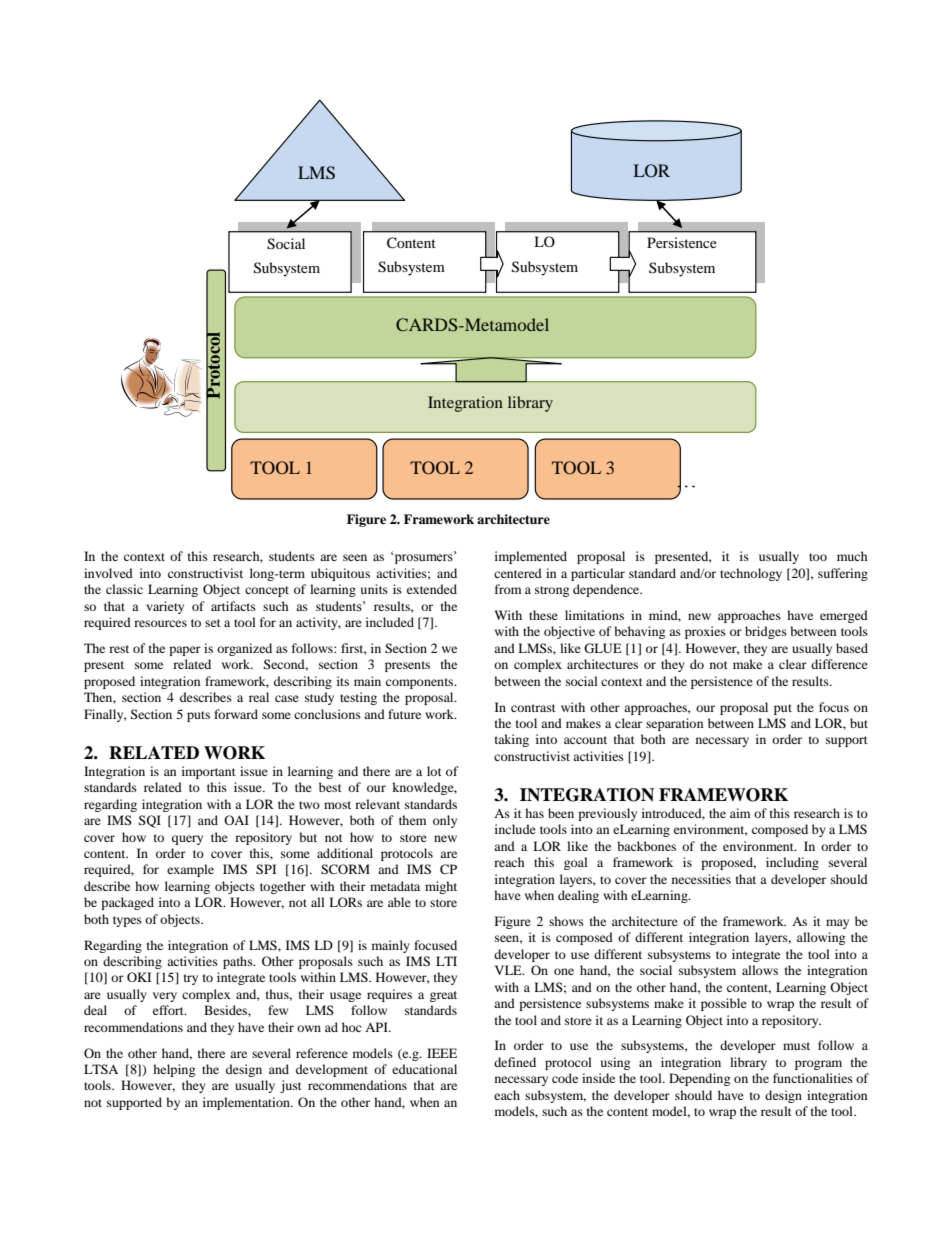 The image size is (952, 1233). What do you see at coordinates (740, 813) in the image?
I see `aim` at bounding box center [740, 813].
